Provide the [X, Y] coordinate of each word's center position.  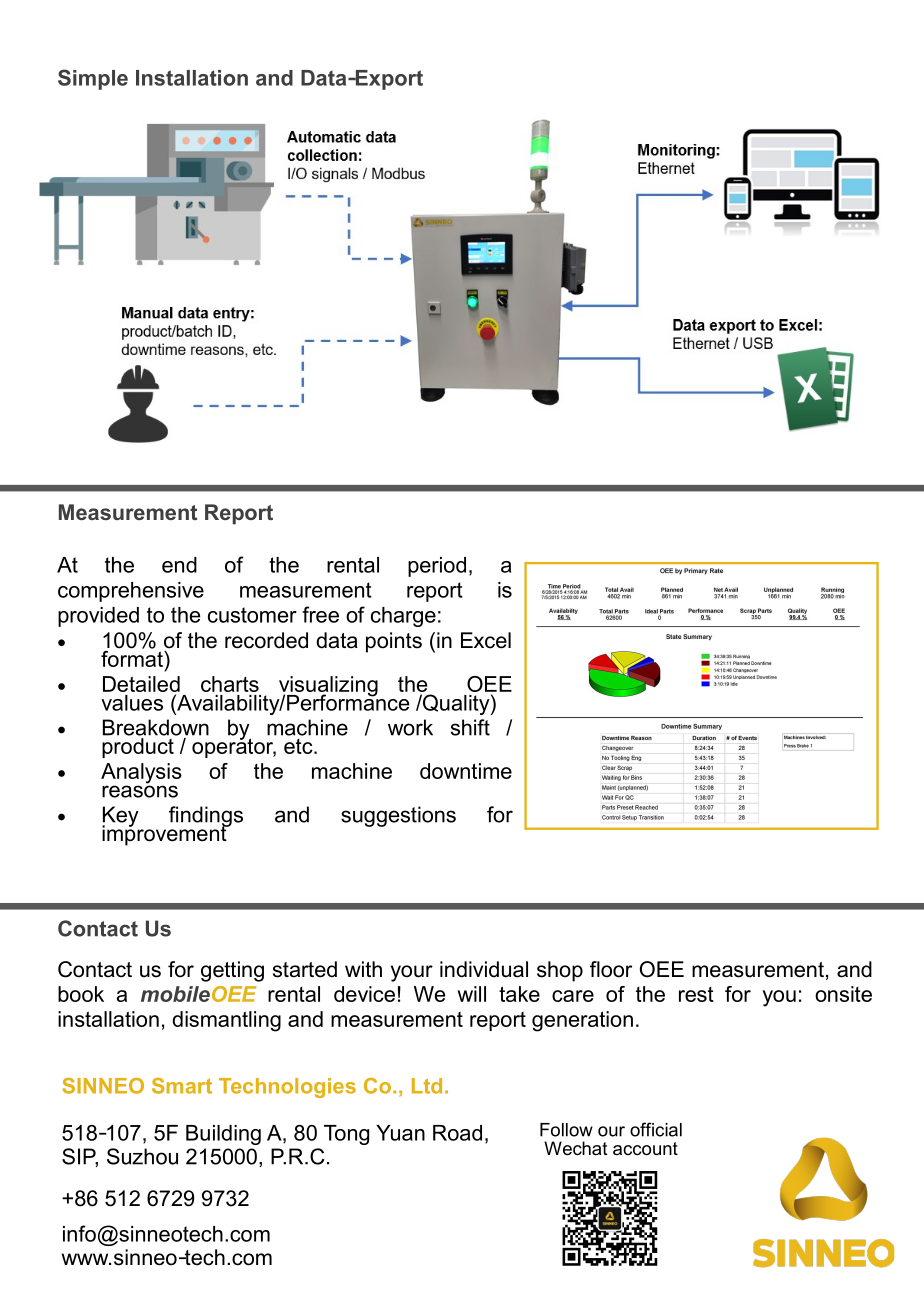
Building [223, 1135]
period [437, 567]
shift [470, 727]
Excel [486, 640]
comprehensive [131, 592]
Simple [93, 79]
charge [403, 617]
